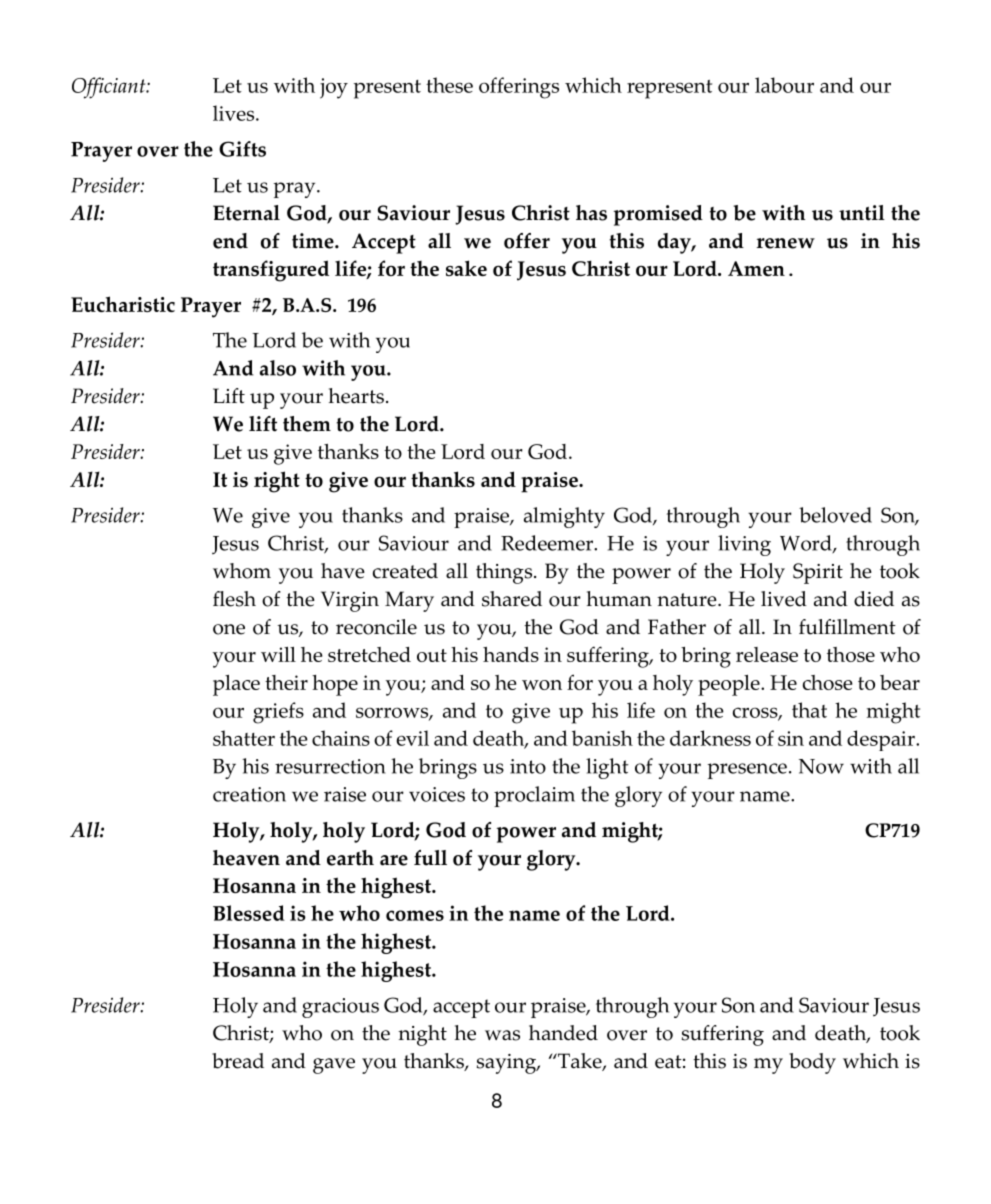 Image resolution: width=991 pixels, height=1204 pixels. I want to click on these, so click(449, 85).
